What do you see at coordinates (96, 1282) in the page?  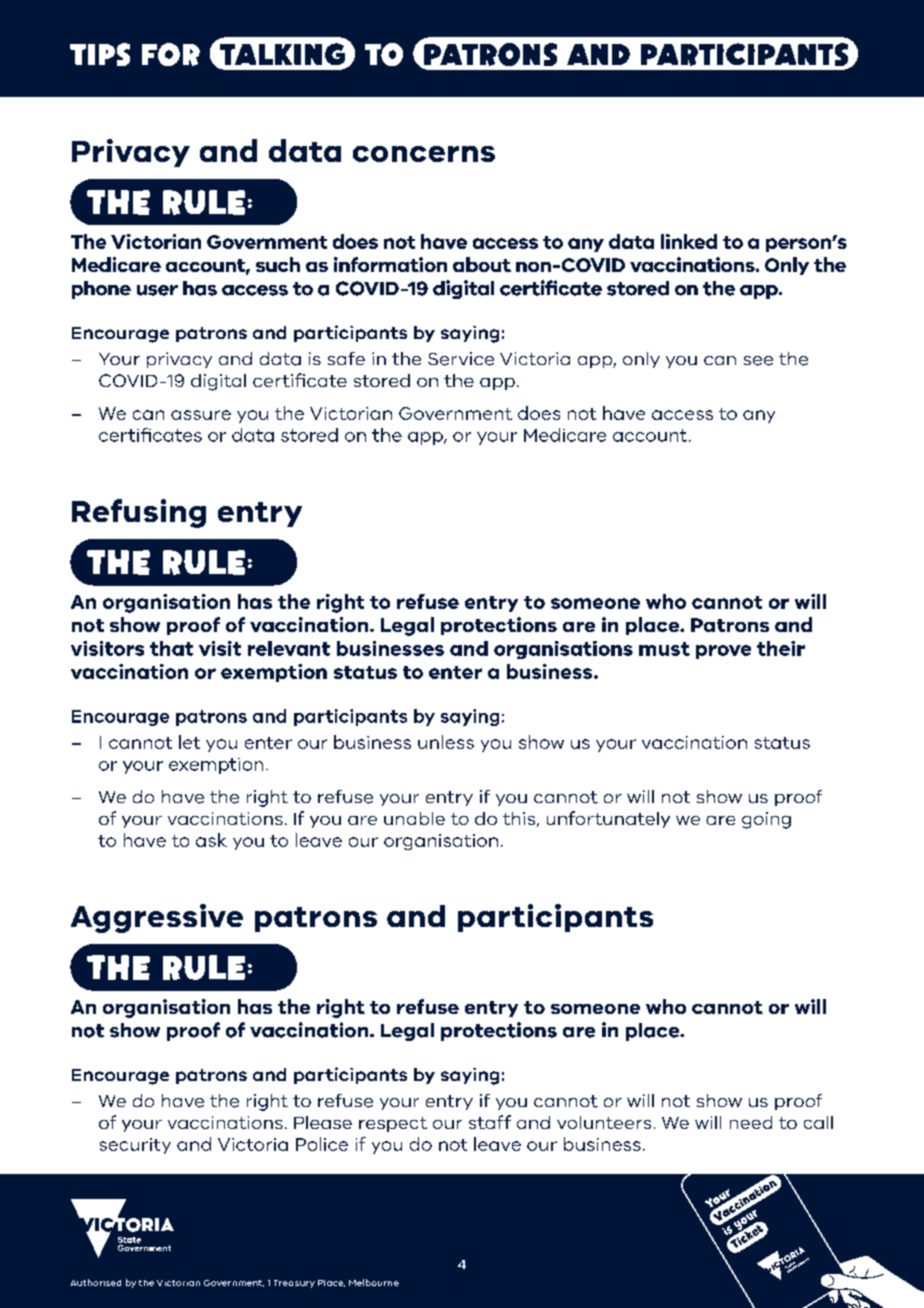 I see `Authorised` at bounding box center [96, 1282].
